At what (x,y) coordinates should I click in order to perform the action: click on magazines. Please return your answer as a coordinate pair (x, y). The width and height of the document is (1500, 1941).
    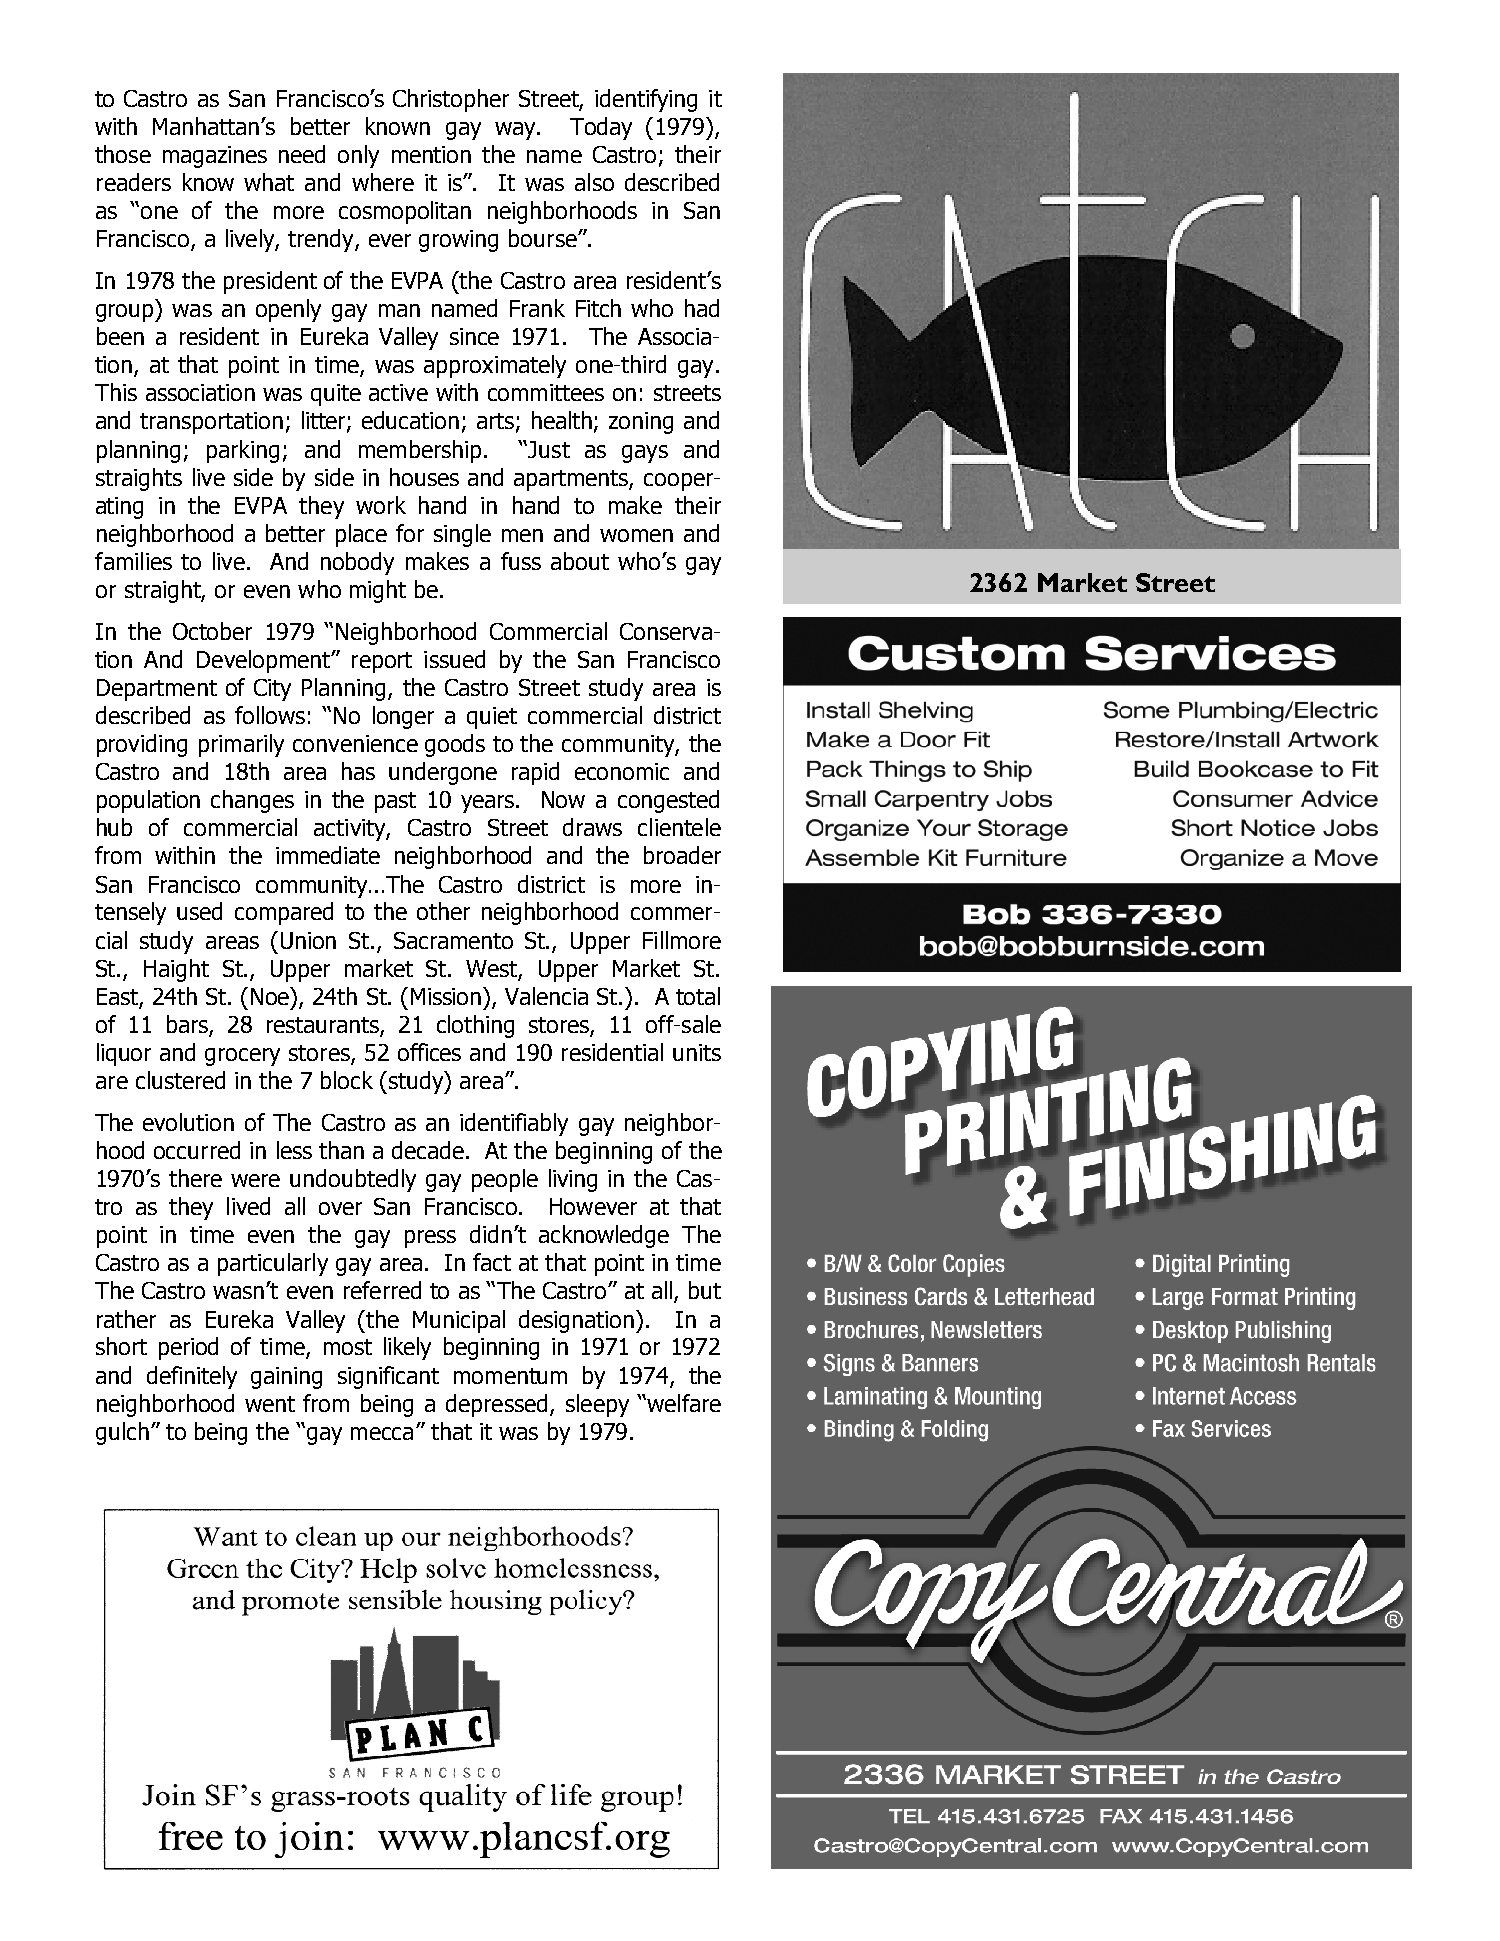
    Looking at the image, I should click on (215, 157).
